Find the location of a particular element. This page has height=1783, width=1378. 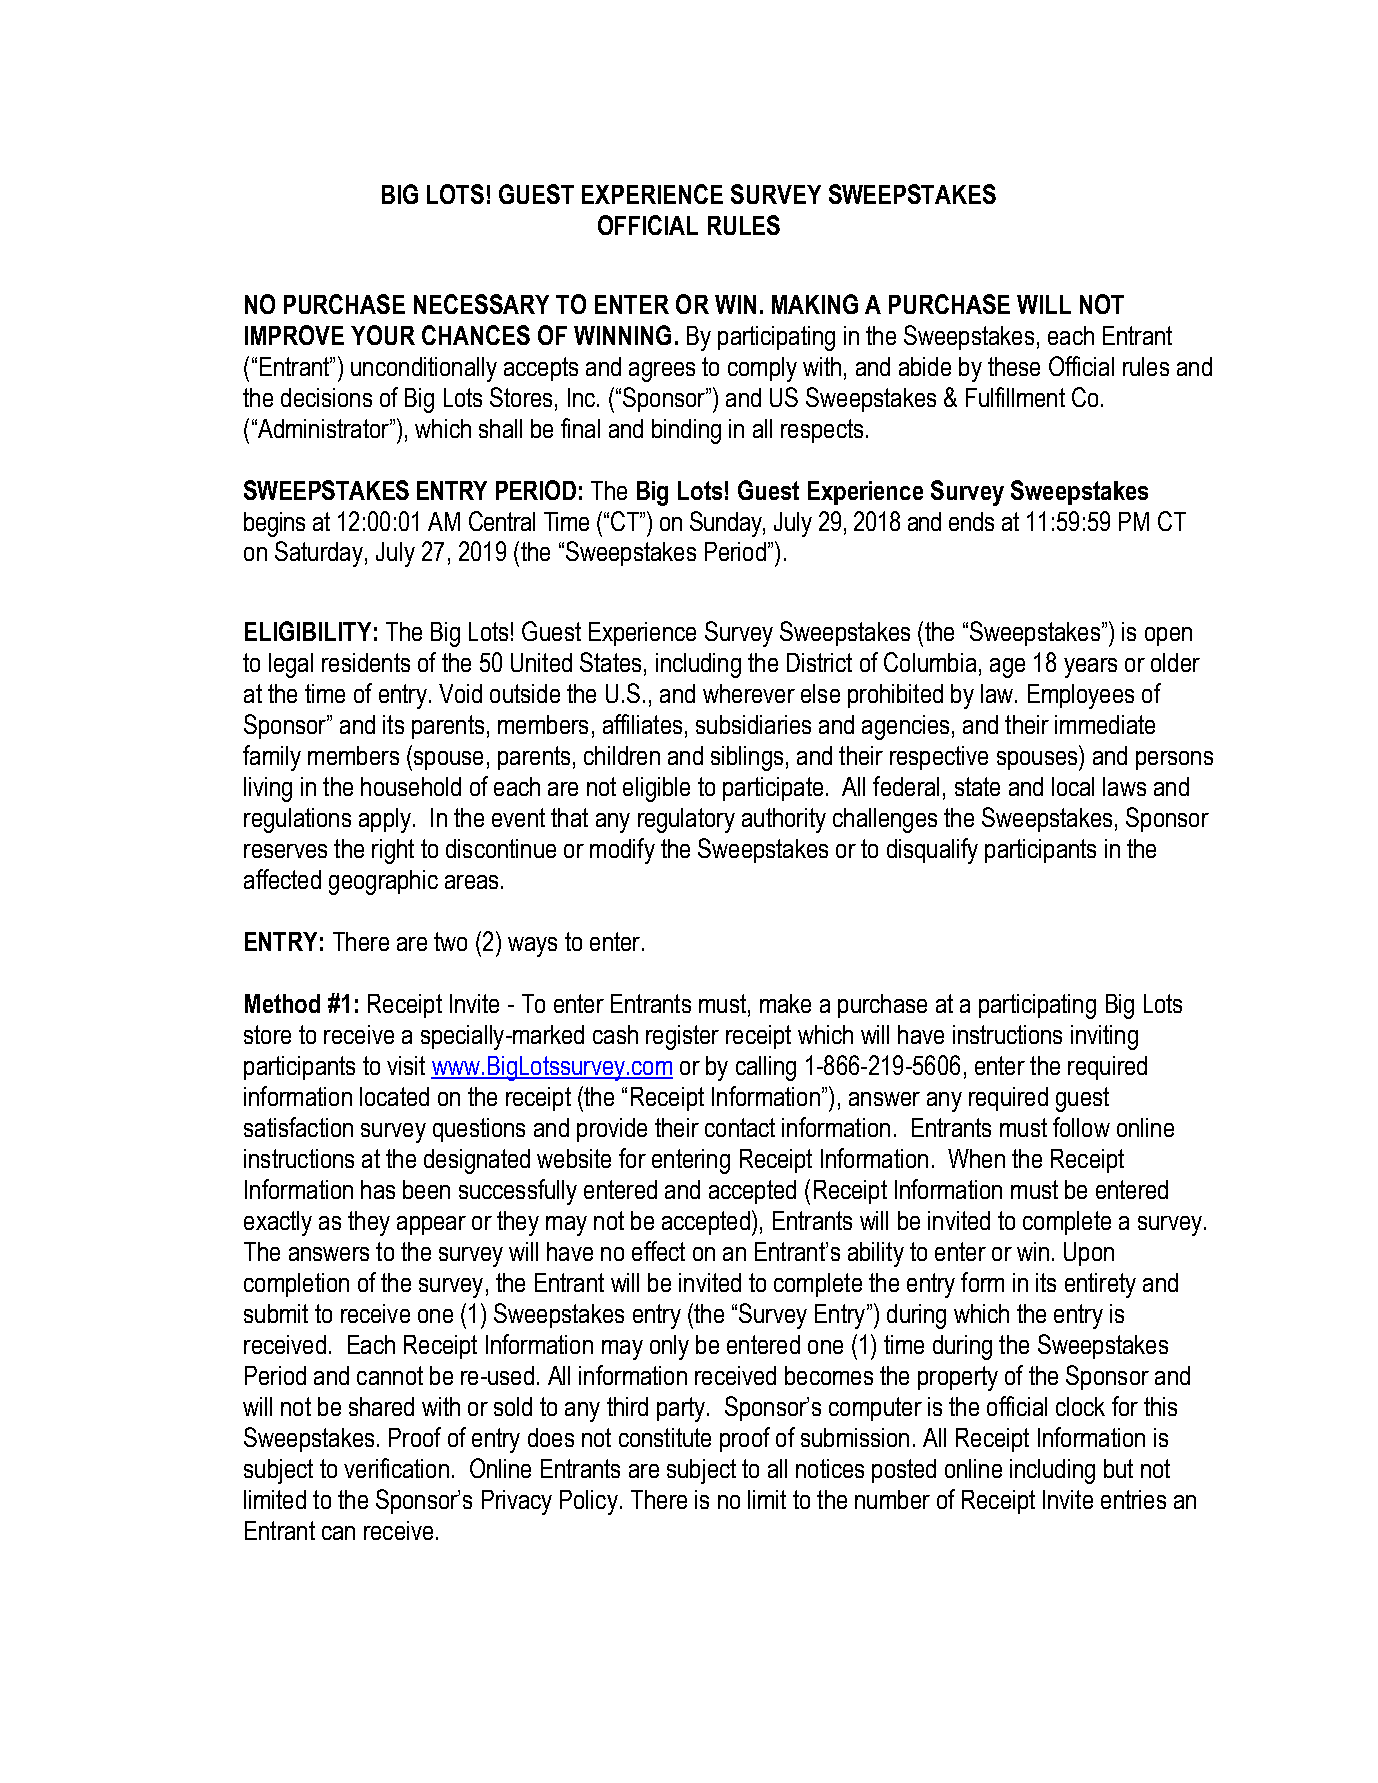

constitute is located at coordinates (665, 1437).
